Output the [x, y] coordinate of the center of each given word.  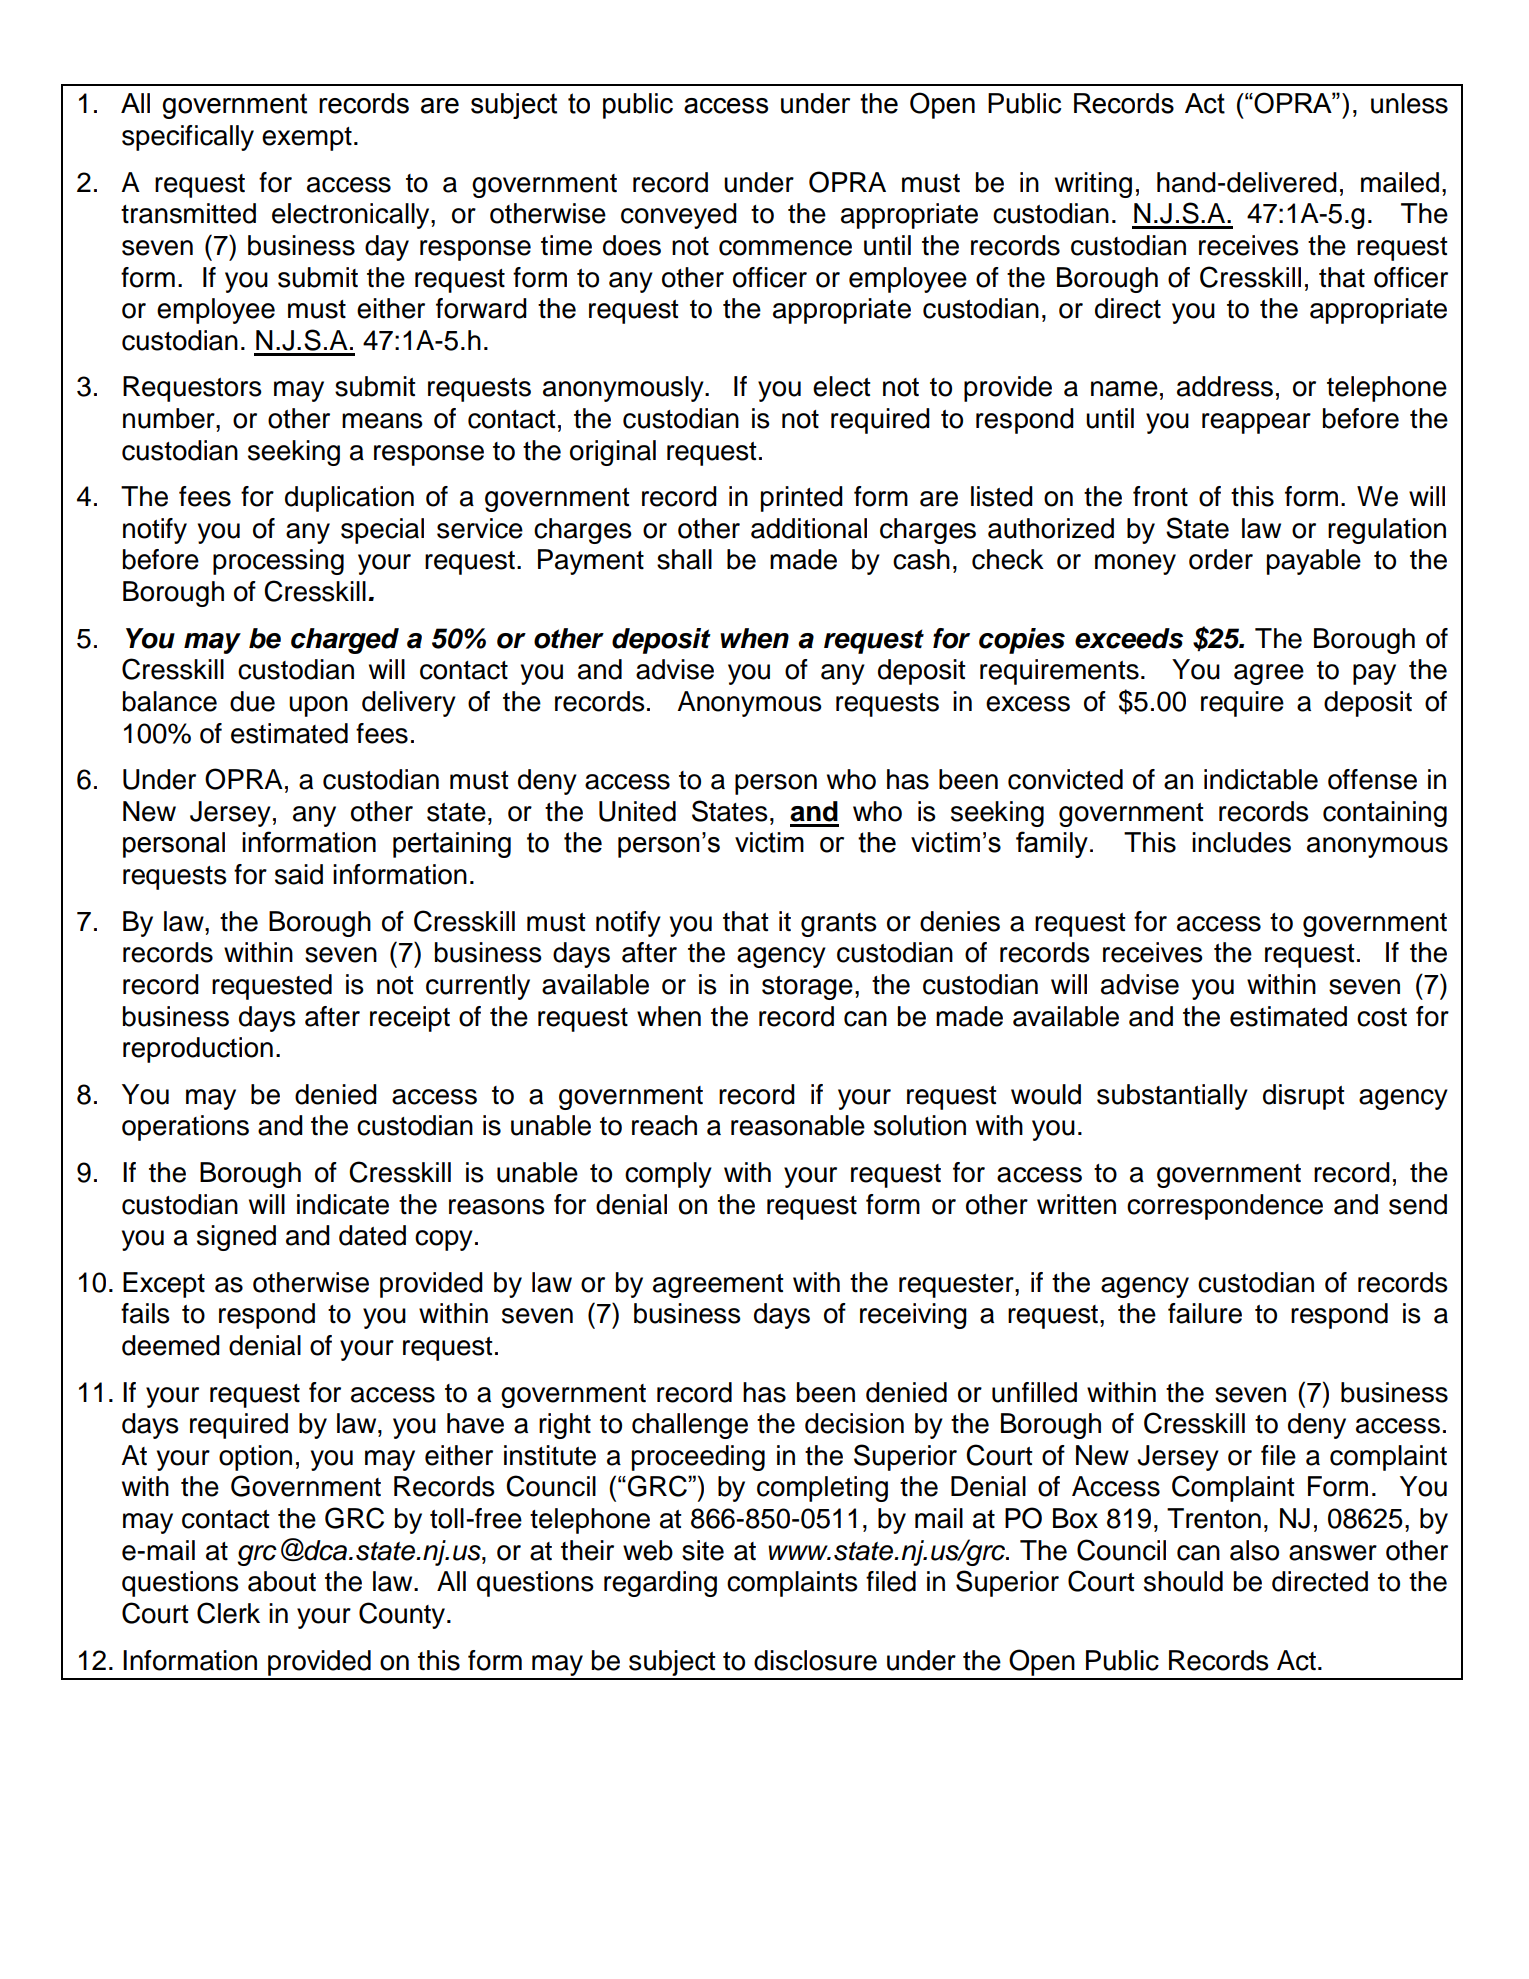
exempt [307, 139]
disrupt [1304, 1097]
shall [684, 559]
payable [1314, 562]
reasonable [798, 1125]
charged [345, 641]
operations [185, 1128]
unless [1409, 103]
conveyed [679, 216]
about [282, 1581]
